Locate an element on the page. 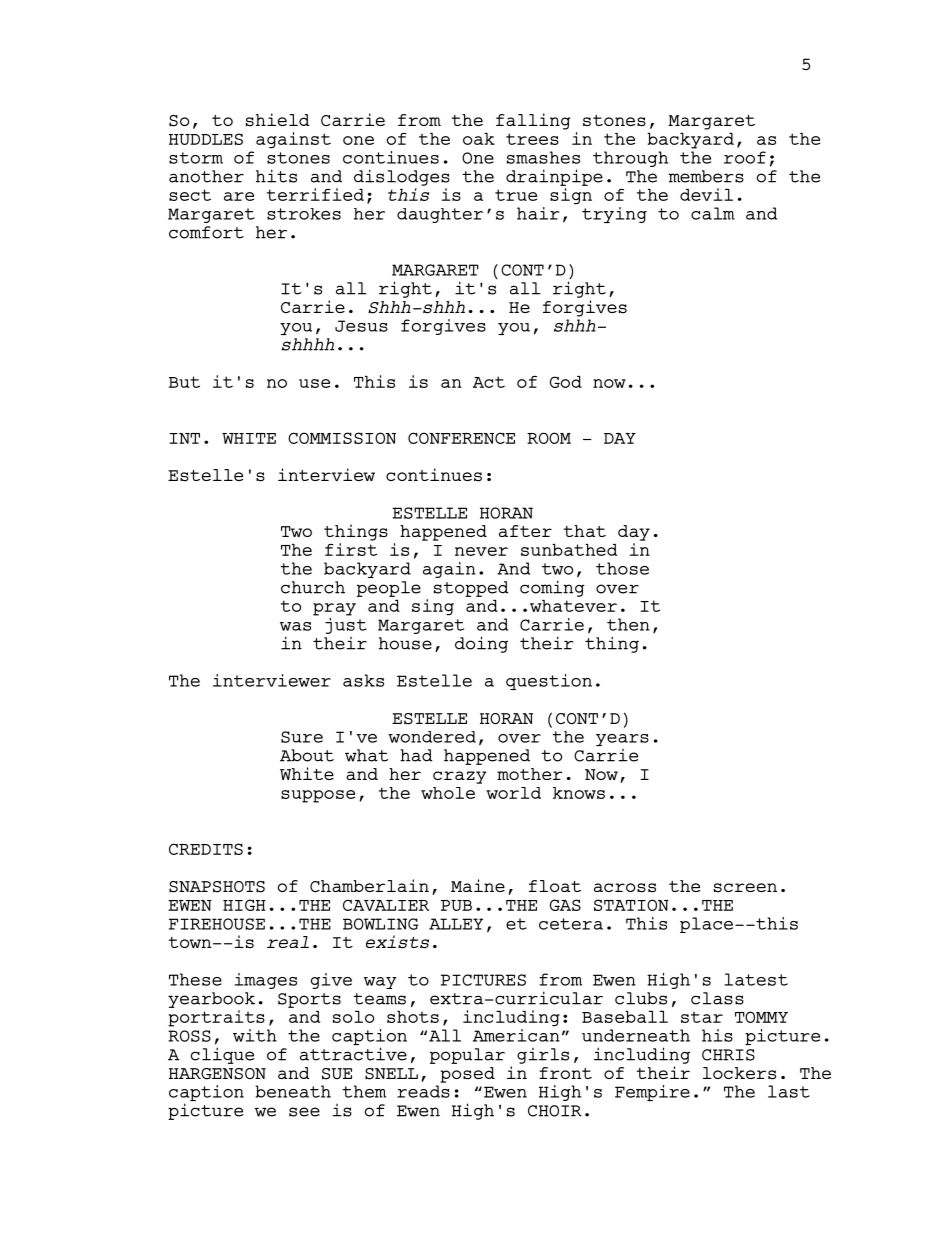 The image size is (952, 1233). doing is located at coordinates (481, 644).
